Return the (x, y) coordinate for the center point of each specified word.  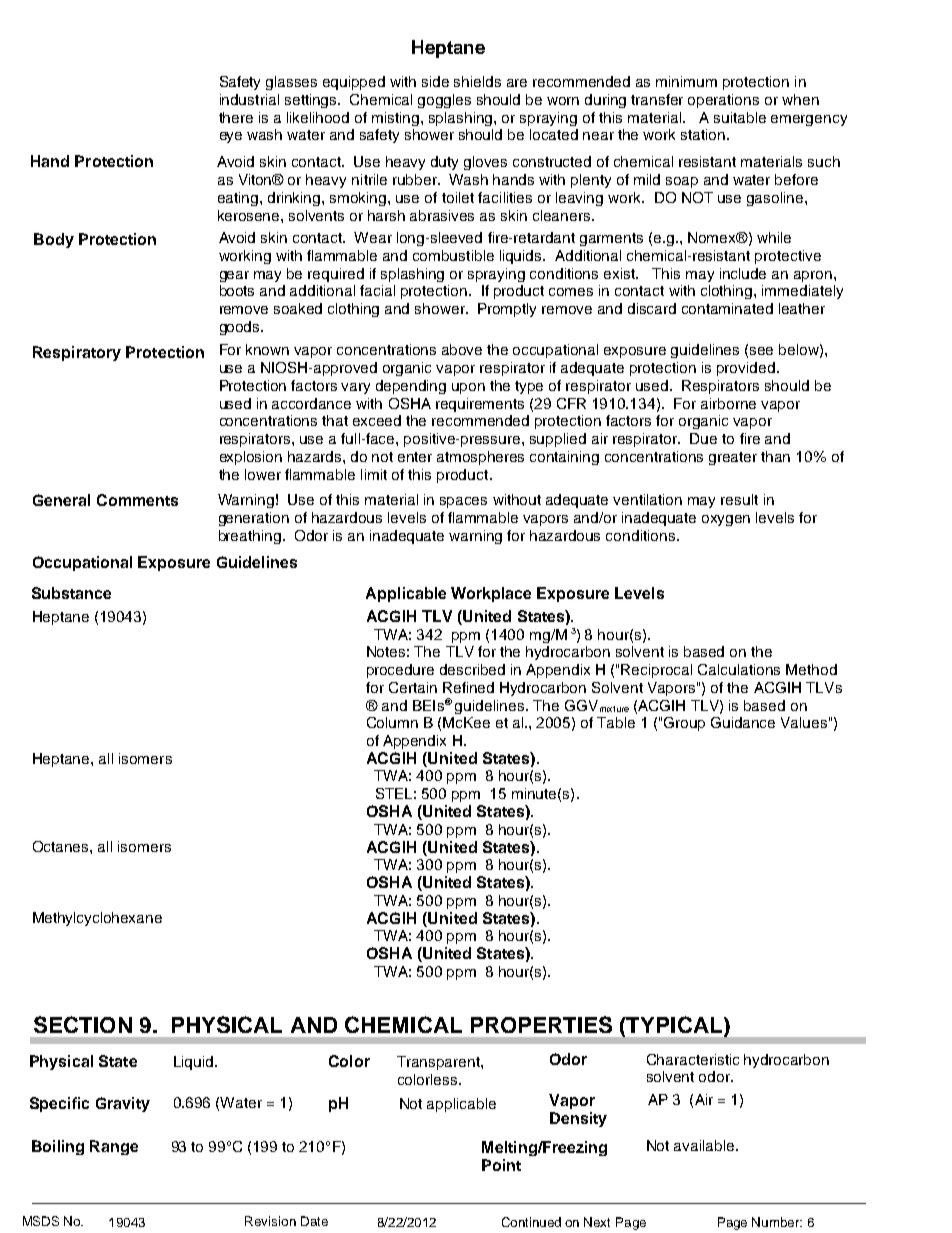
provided (746, 369)
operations (723, 101)
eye (231, 137)
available (705, 1145)
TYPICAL (673, 1024)
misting (397, 119)
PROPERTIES (541, 1024)
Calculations (739, 669)
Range (114, 1147)
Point (501, 1165)
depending (411, 387)
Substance (71, 593)
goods (241, 328)
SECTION (83, 1024)
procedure (400, 671)
